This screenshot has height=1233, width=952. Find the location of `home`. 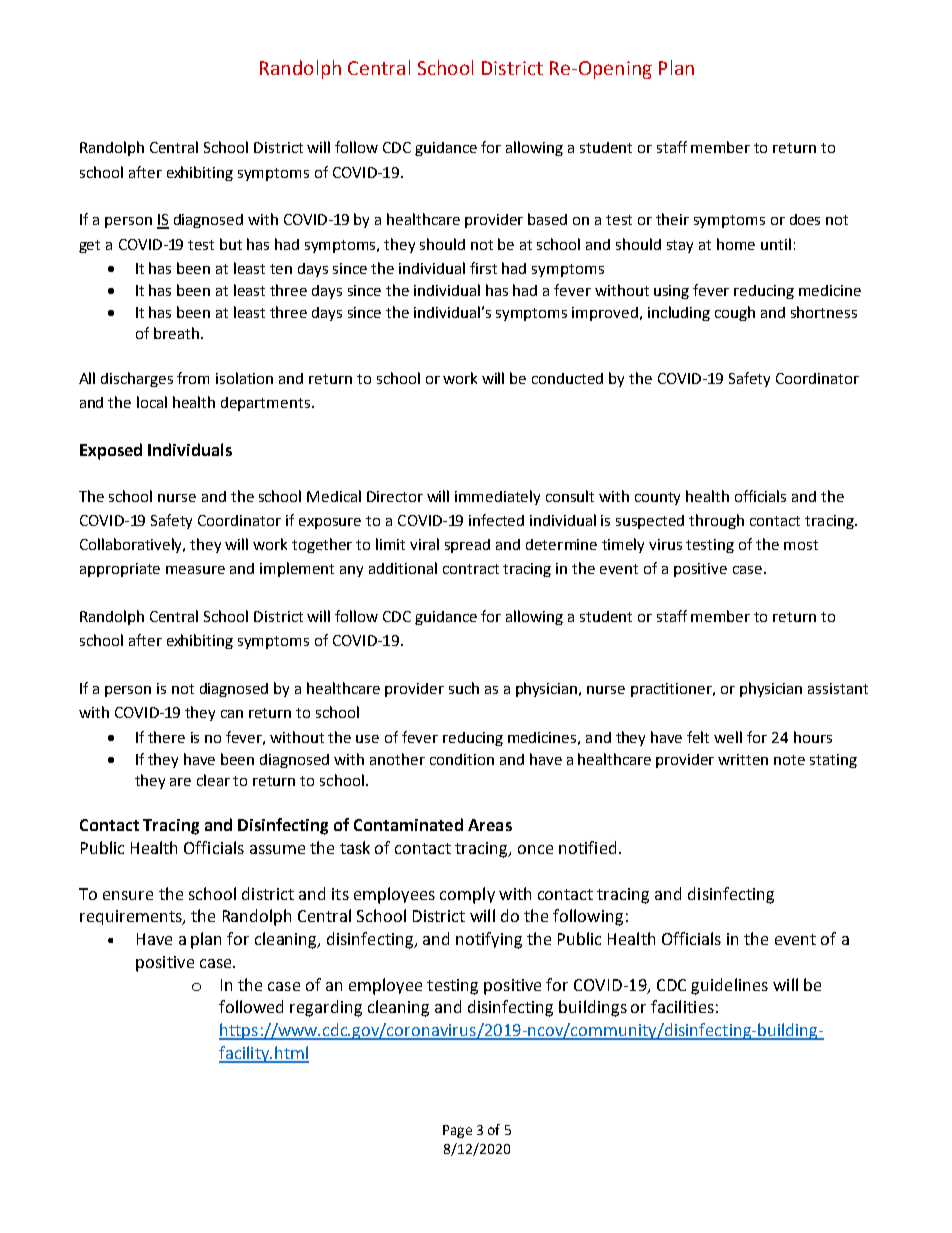

home is located at coordinates (736, 244).
